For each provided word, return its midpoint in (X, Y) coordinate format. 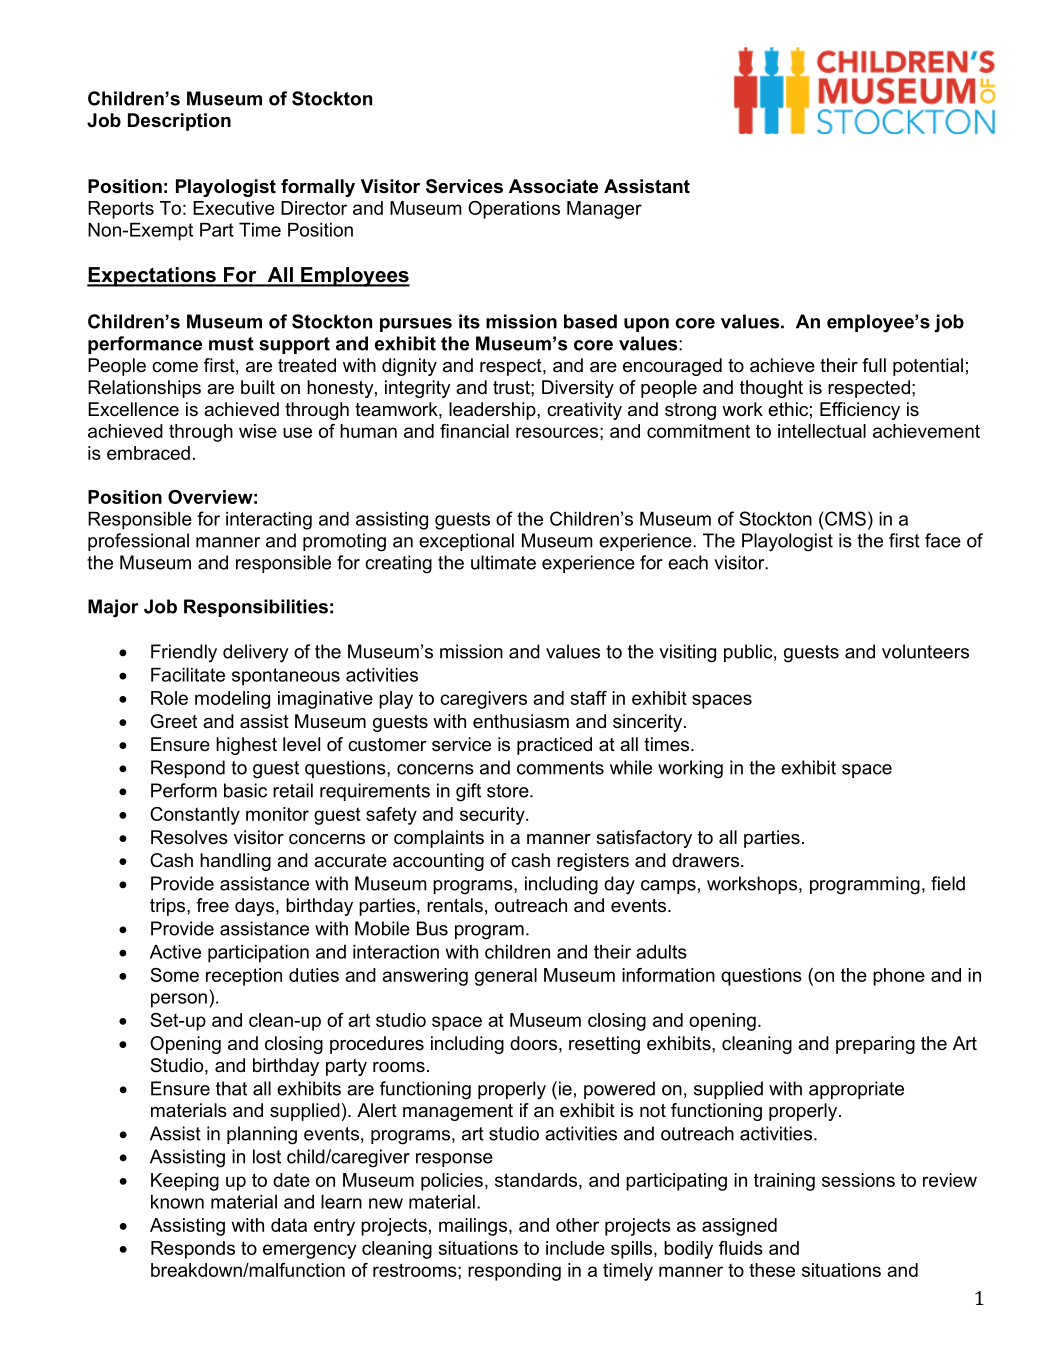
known (177, 1202)
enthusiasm (521, 721)
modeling (232, 700)
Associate (553, 186)
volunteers (925, 651)
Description (179, 122)
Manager (604, 210)
